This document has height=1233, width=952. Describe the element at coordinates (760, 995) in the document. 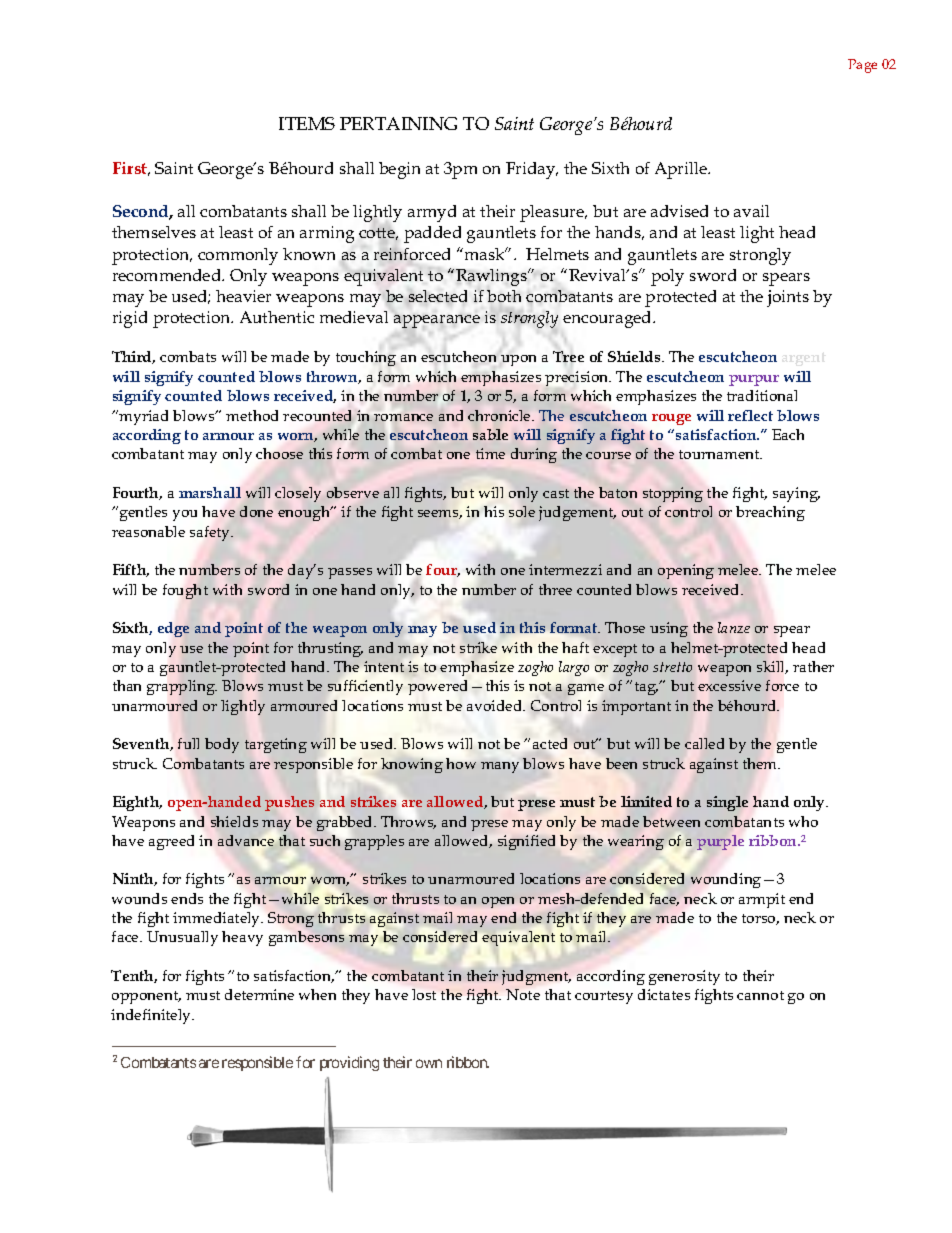

I see `cannot` at that location.
